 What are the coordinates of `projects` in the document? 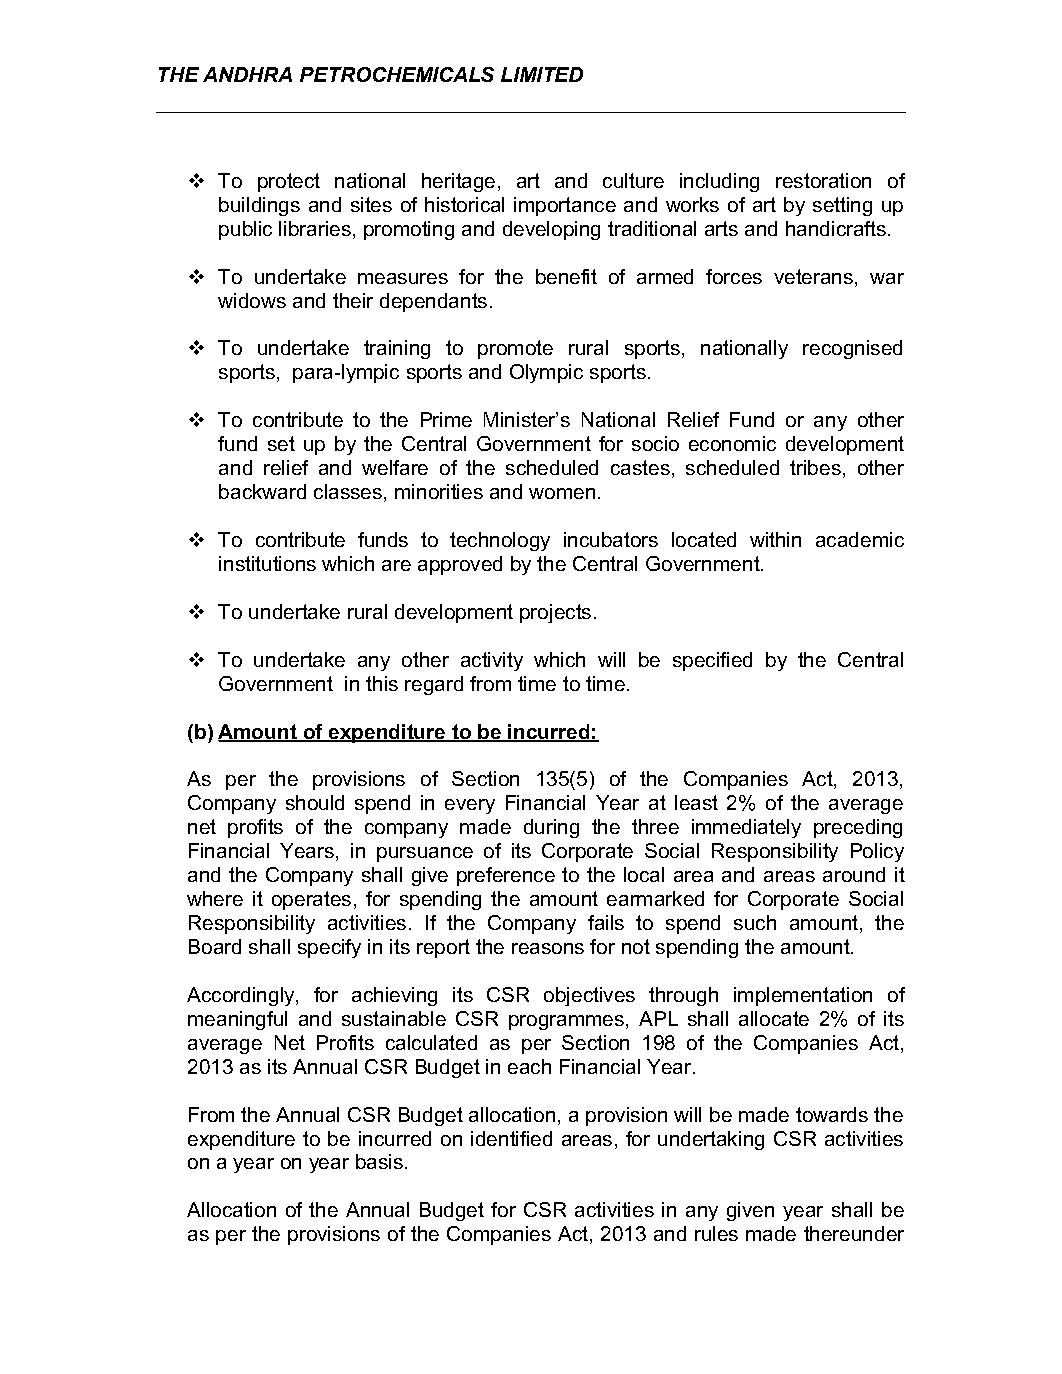 It's located at (555, 613).
